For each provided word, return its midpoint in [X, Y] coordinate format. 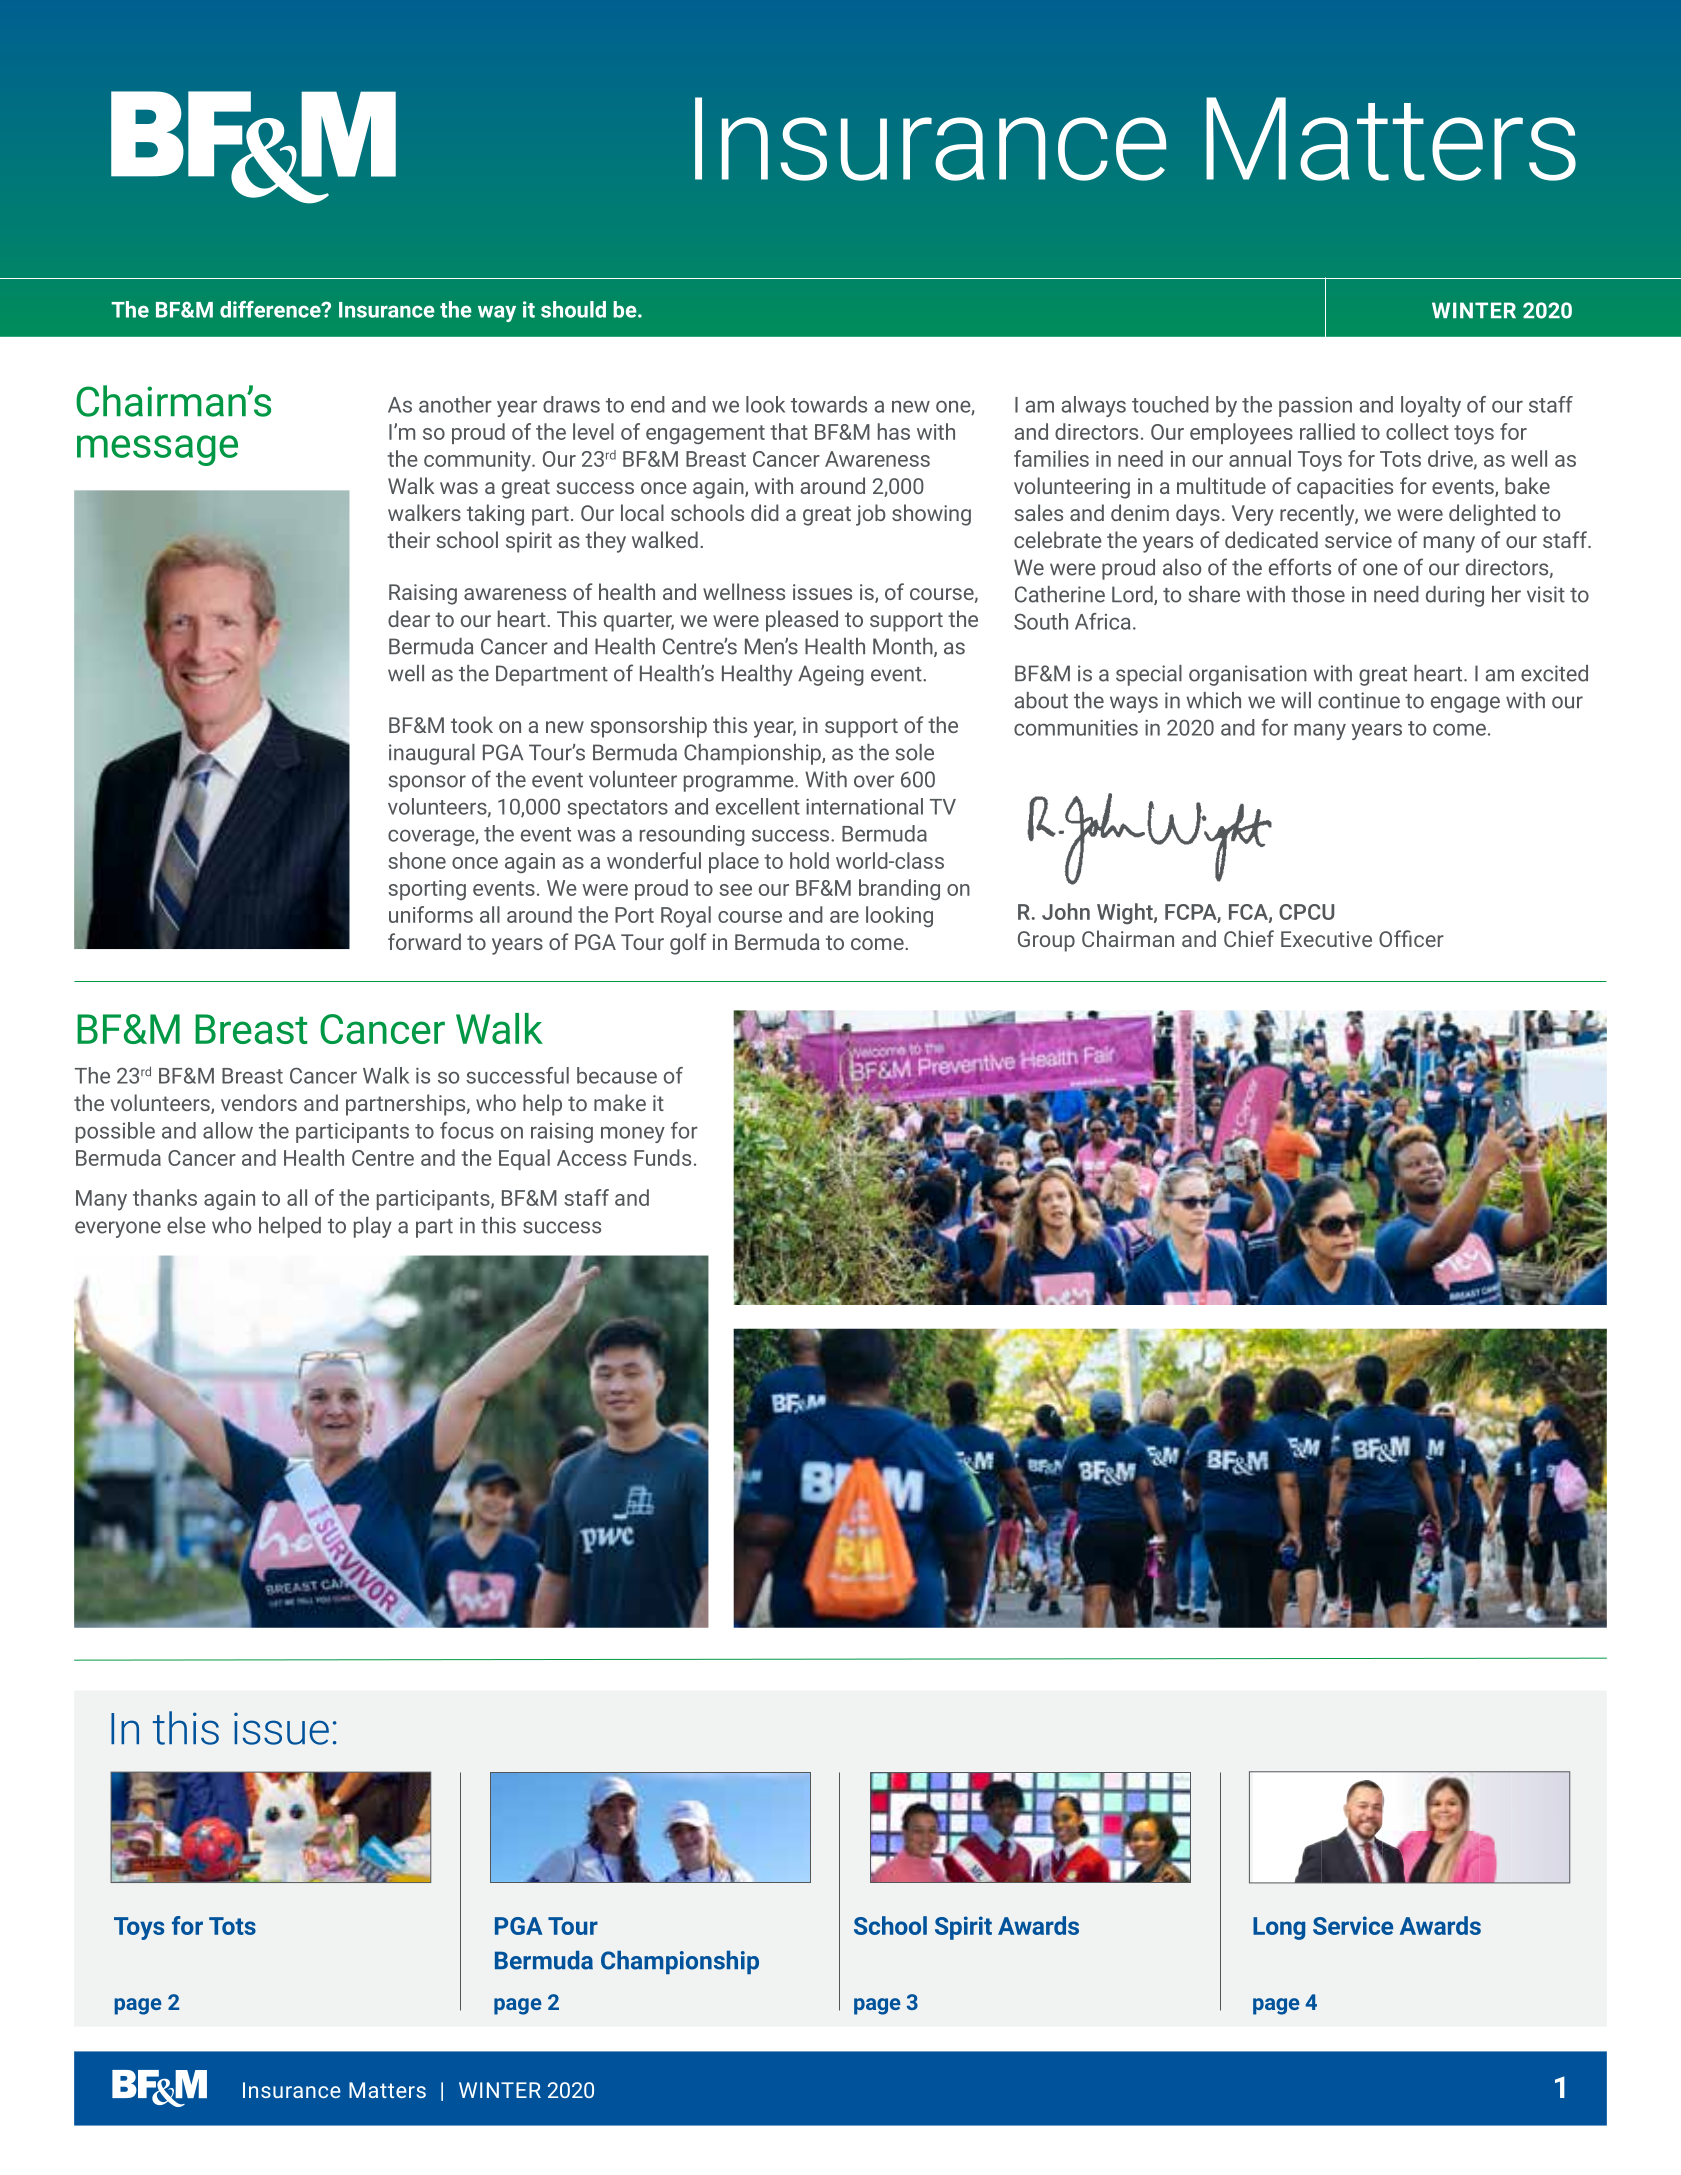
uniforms [431, 914]
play [373, 1227]
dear [409, 618]
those [1318, 594]
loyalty [1431, 406]
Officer [1411, 938]
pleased [802, 621]
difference [271, 309]
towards [829, 404]
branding [899, 889]
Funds [662, 1157]
